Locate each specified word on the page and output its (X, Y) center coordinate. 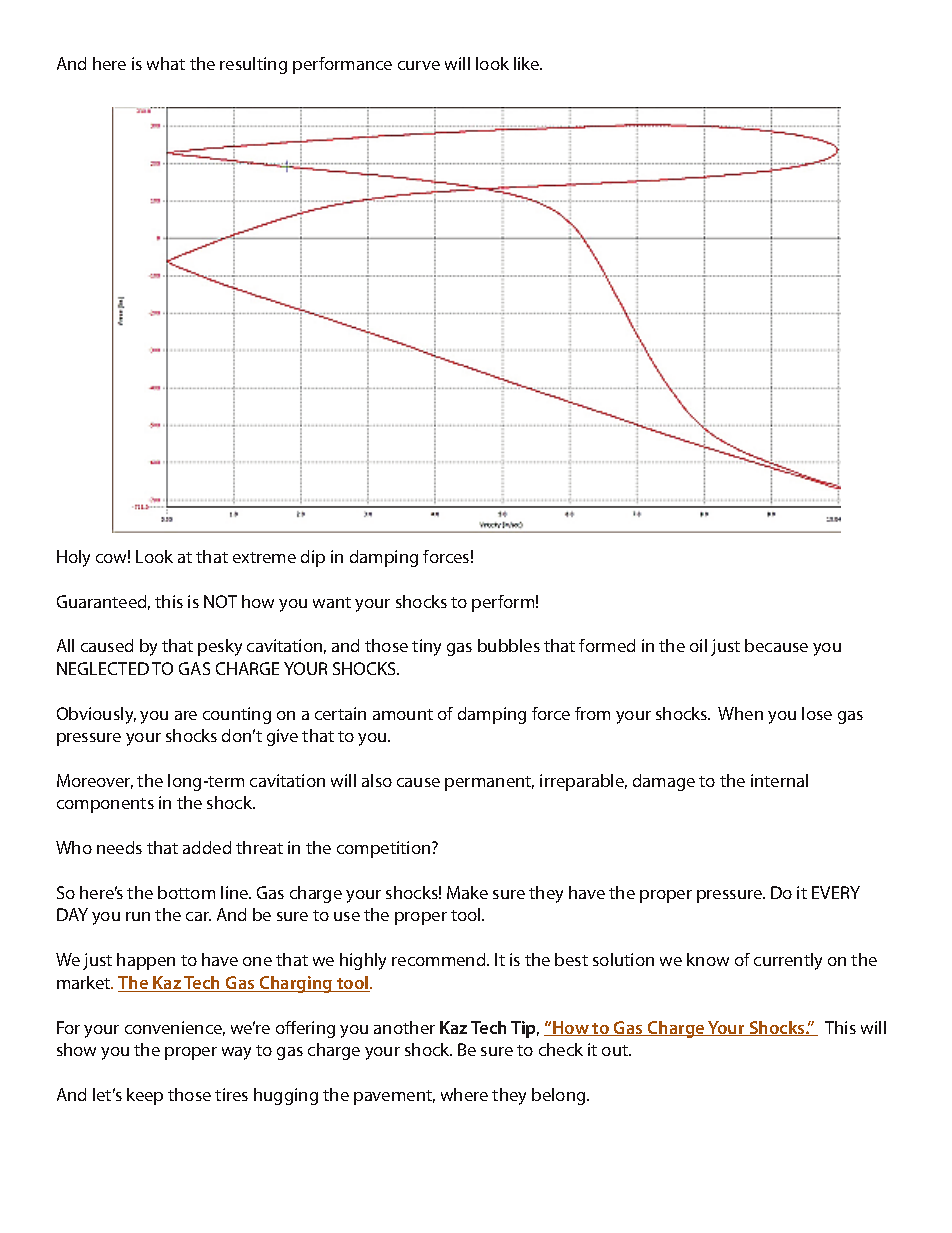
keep (145, 1096)
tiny (426, 647)
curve (419, 65)
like (528, 63)
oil (698, 645)
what (166, 63)
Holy (73, 558)
